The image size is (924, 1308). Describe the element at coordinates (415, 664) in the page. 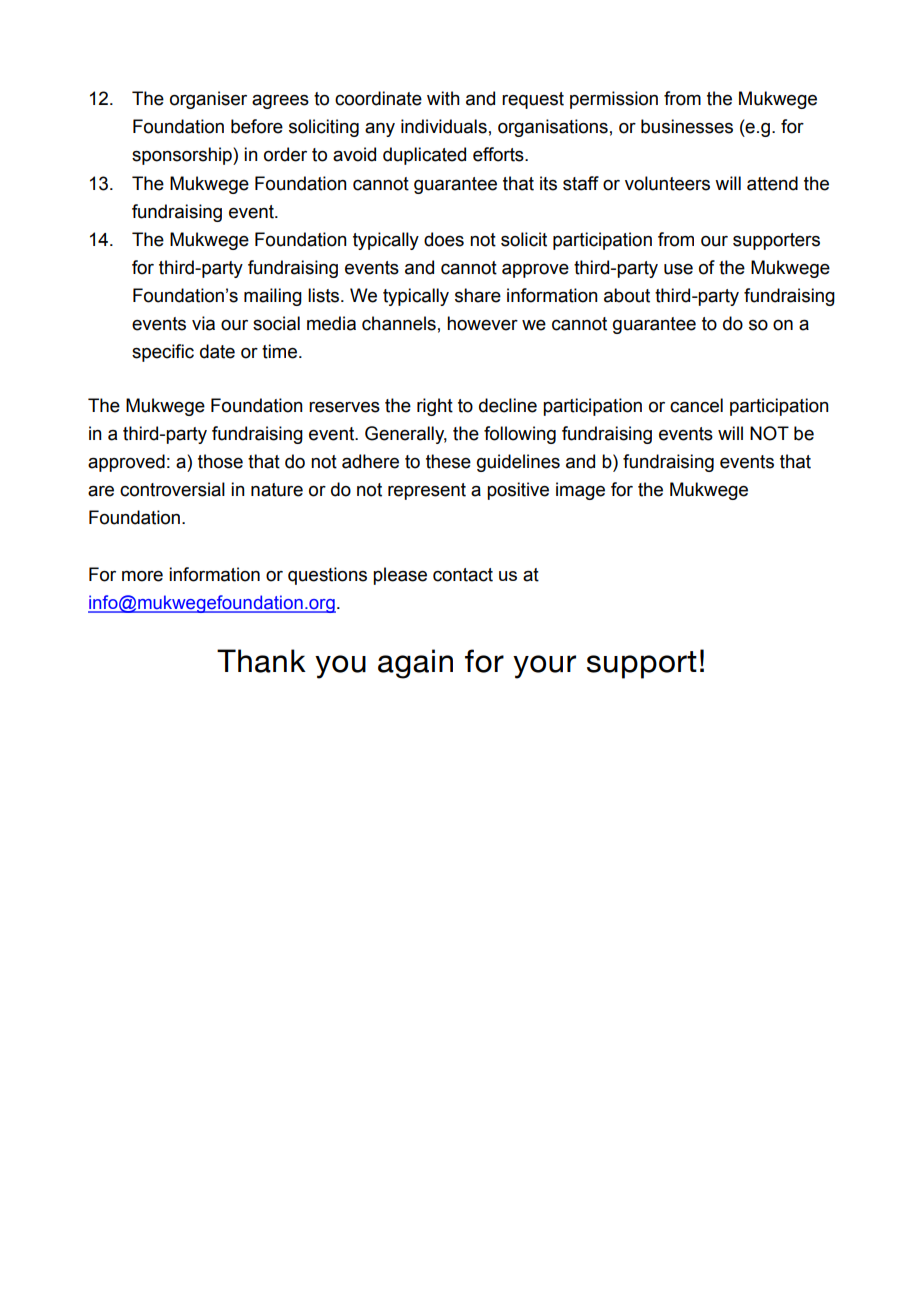

I see `again` at that location.
